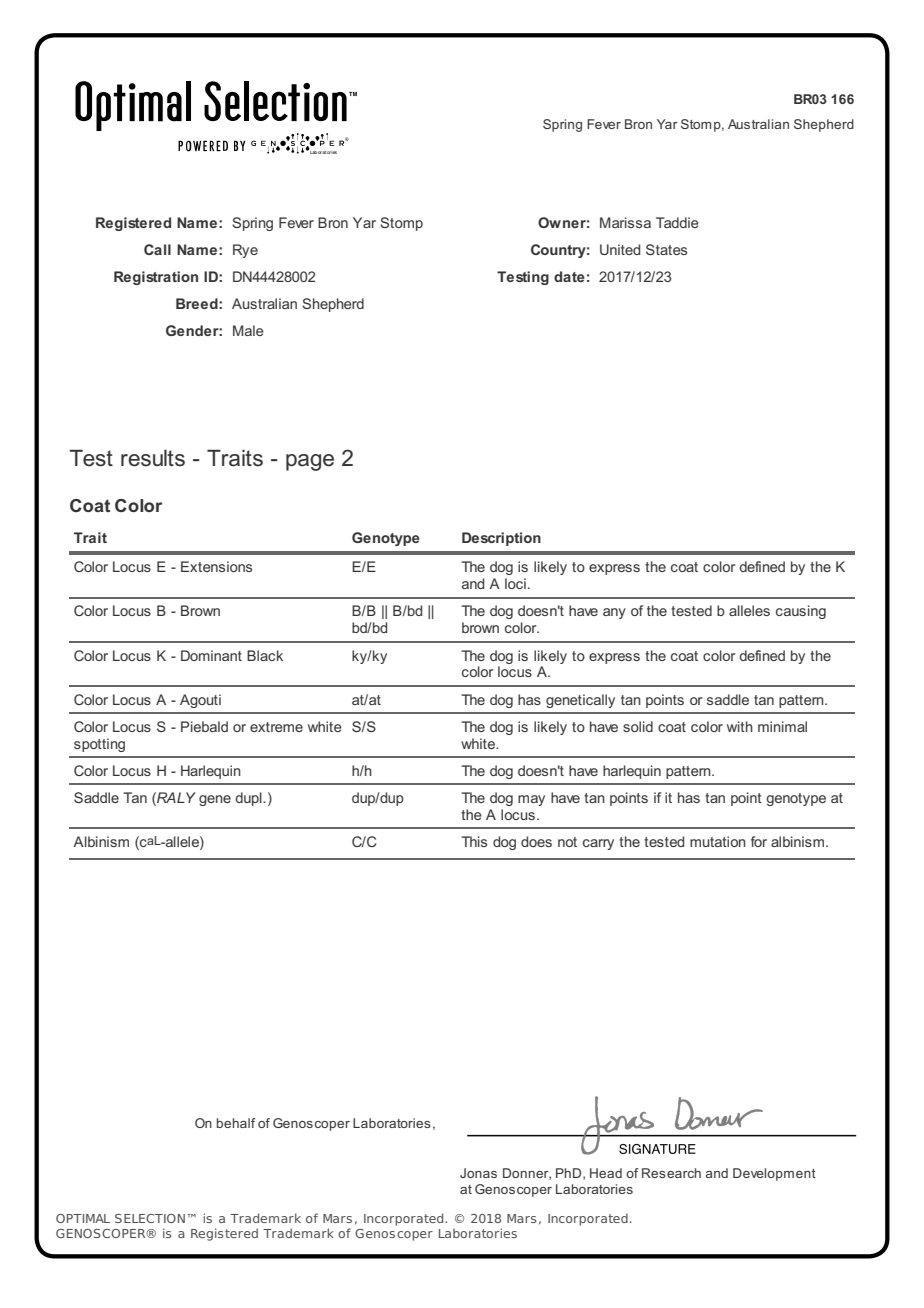  I want to click on Piebald, so click(204, 726).
